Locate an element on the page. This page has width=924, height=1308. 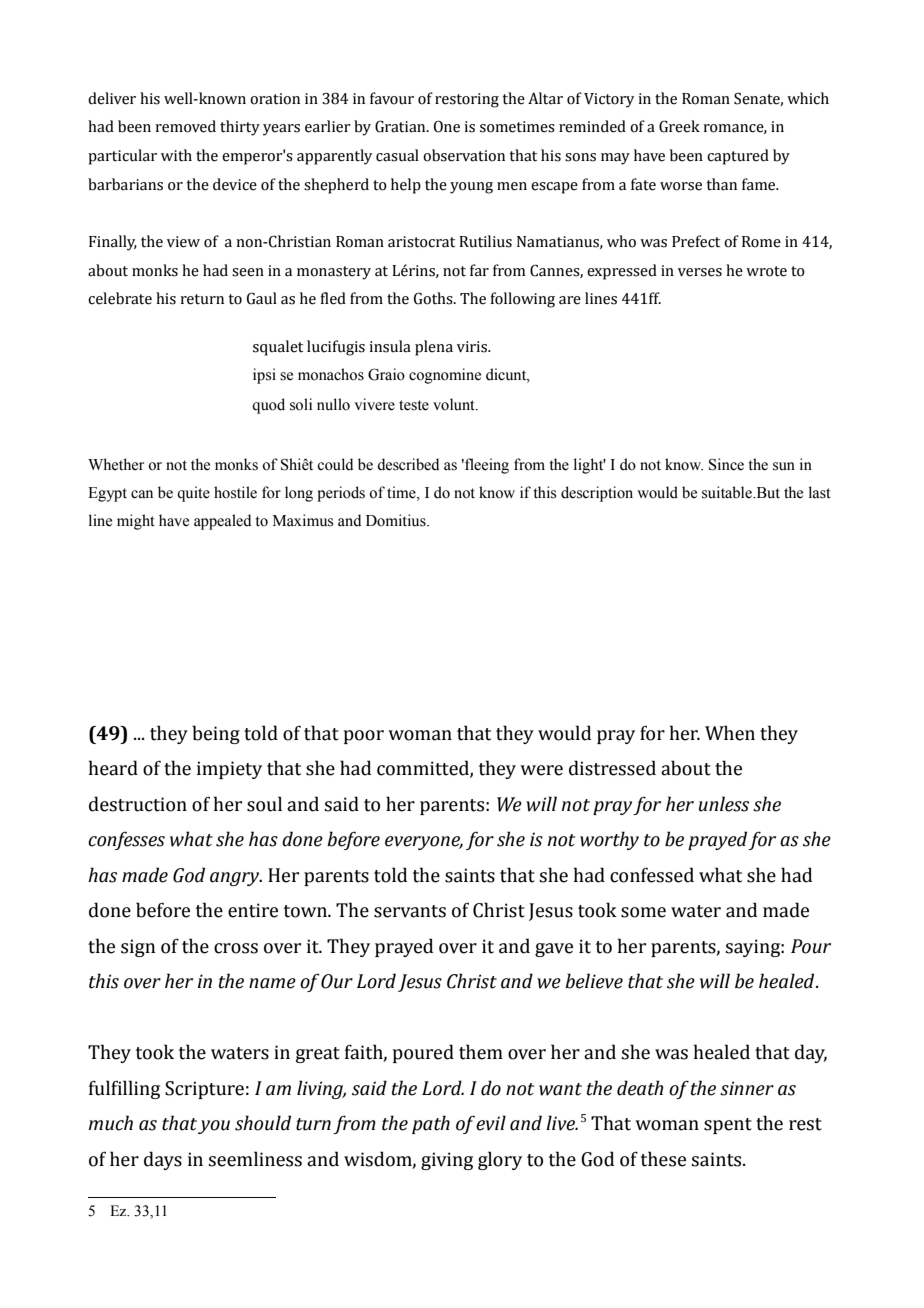
Since is located at coordinates (726, 464).
